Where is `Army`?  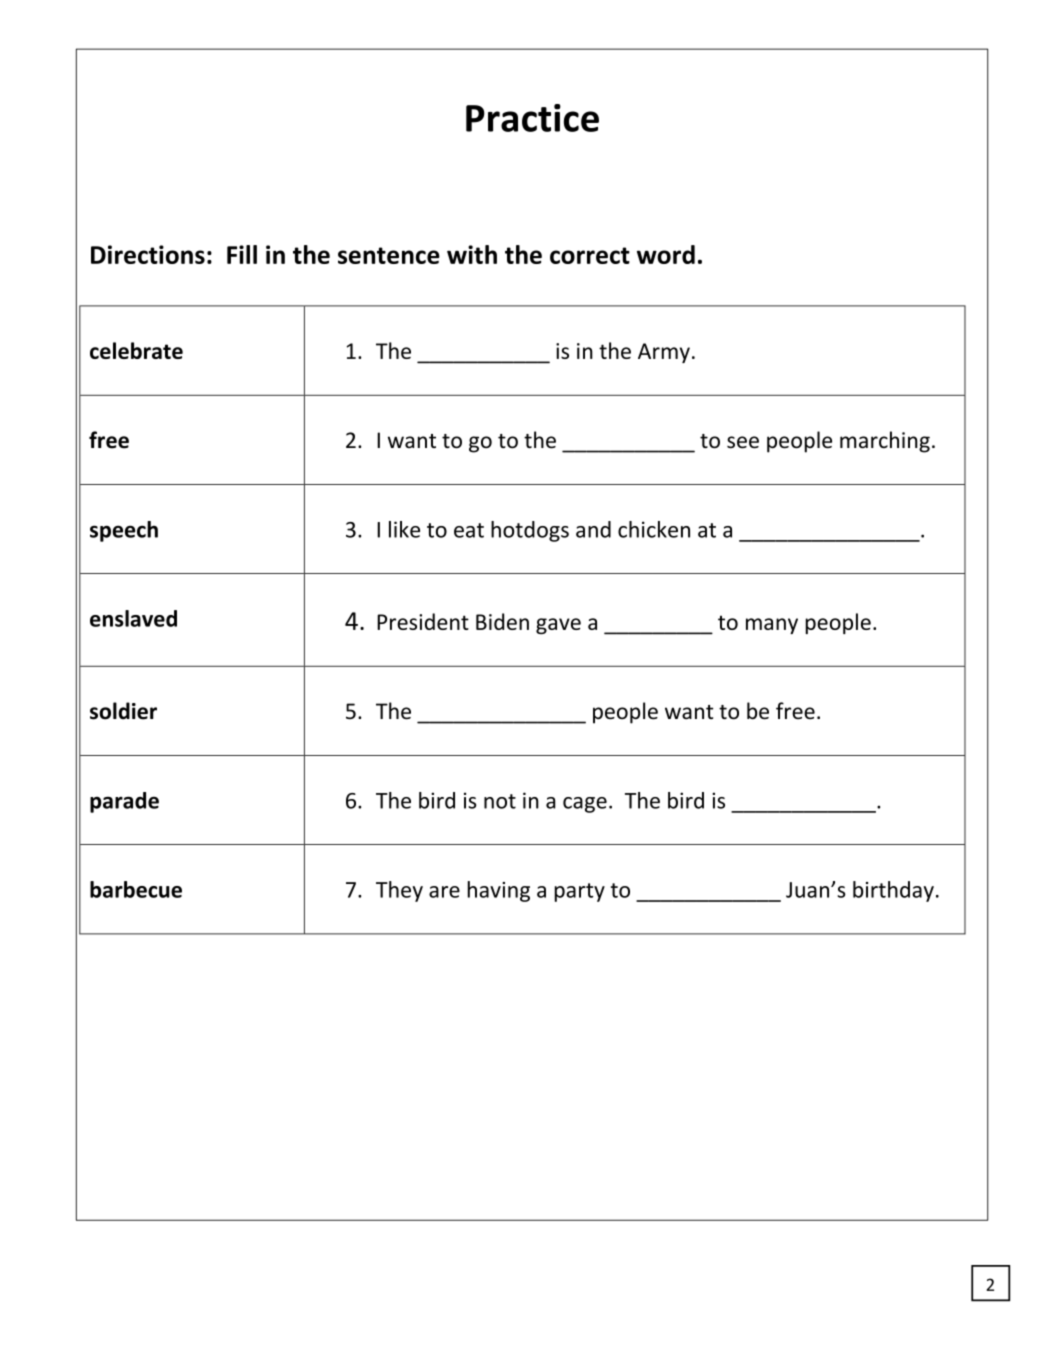
Army is located at coordinates (664, 353).
